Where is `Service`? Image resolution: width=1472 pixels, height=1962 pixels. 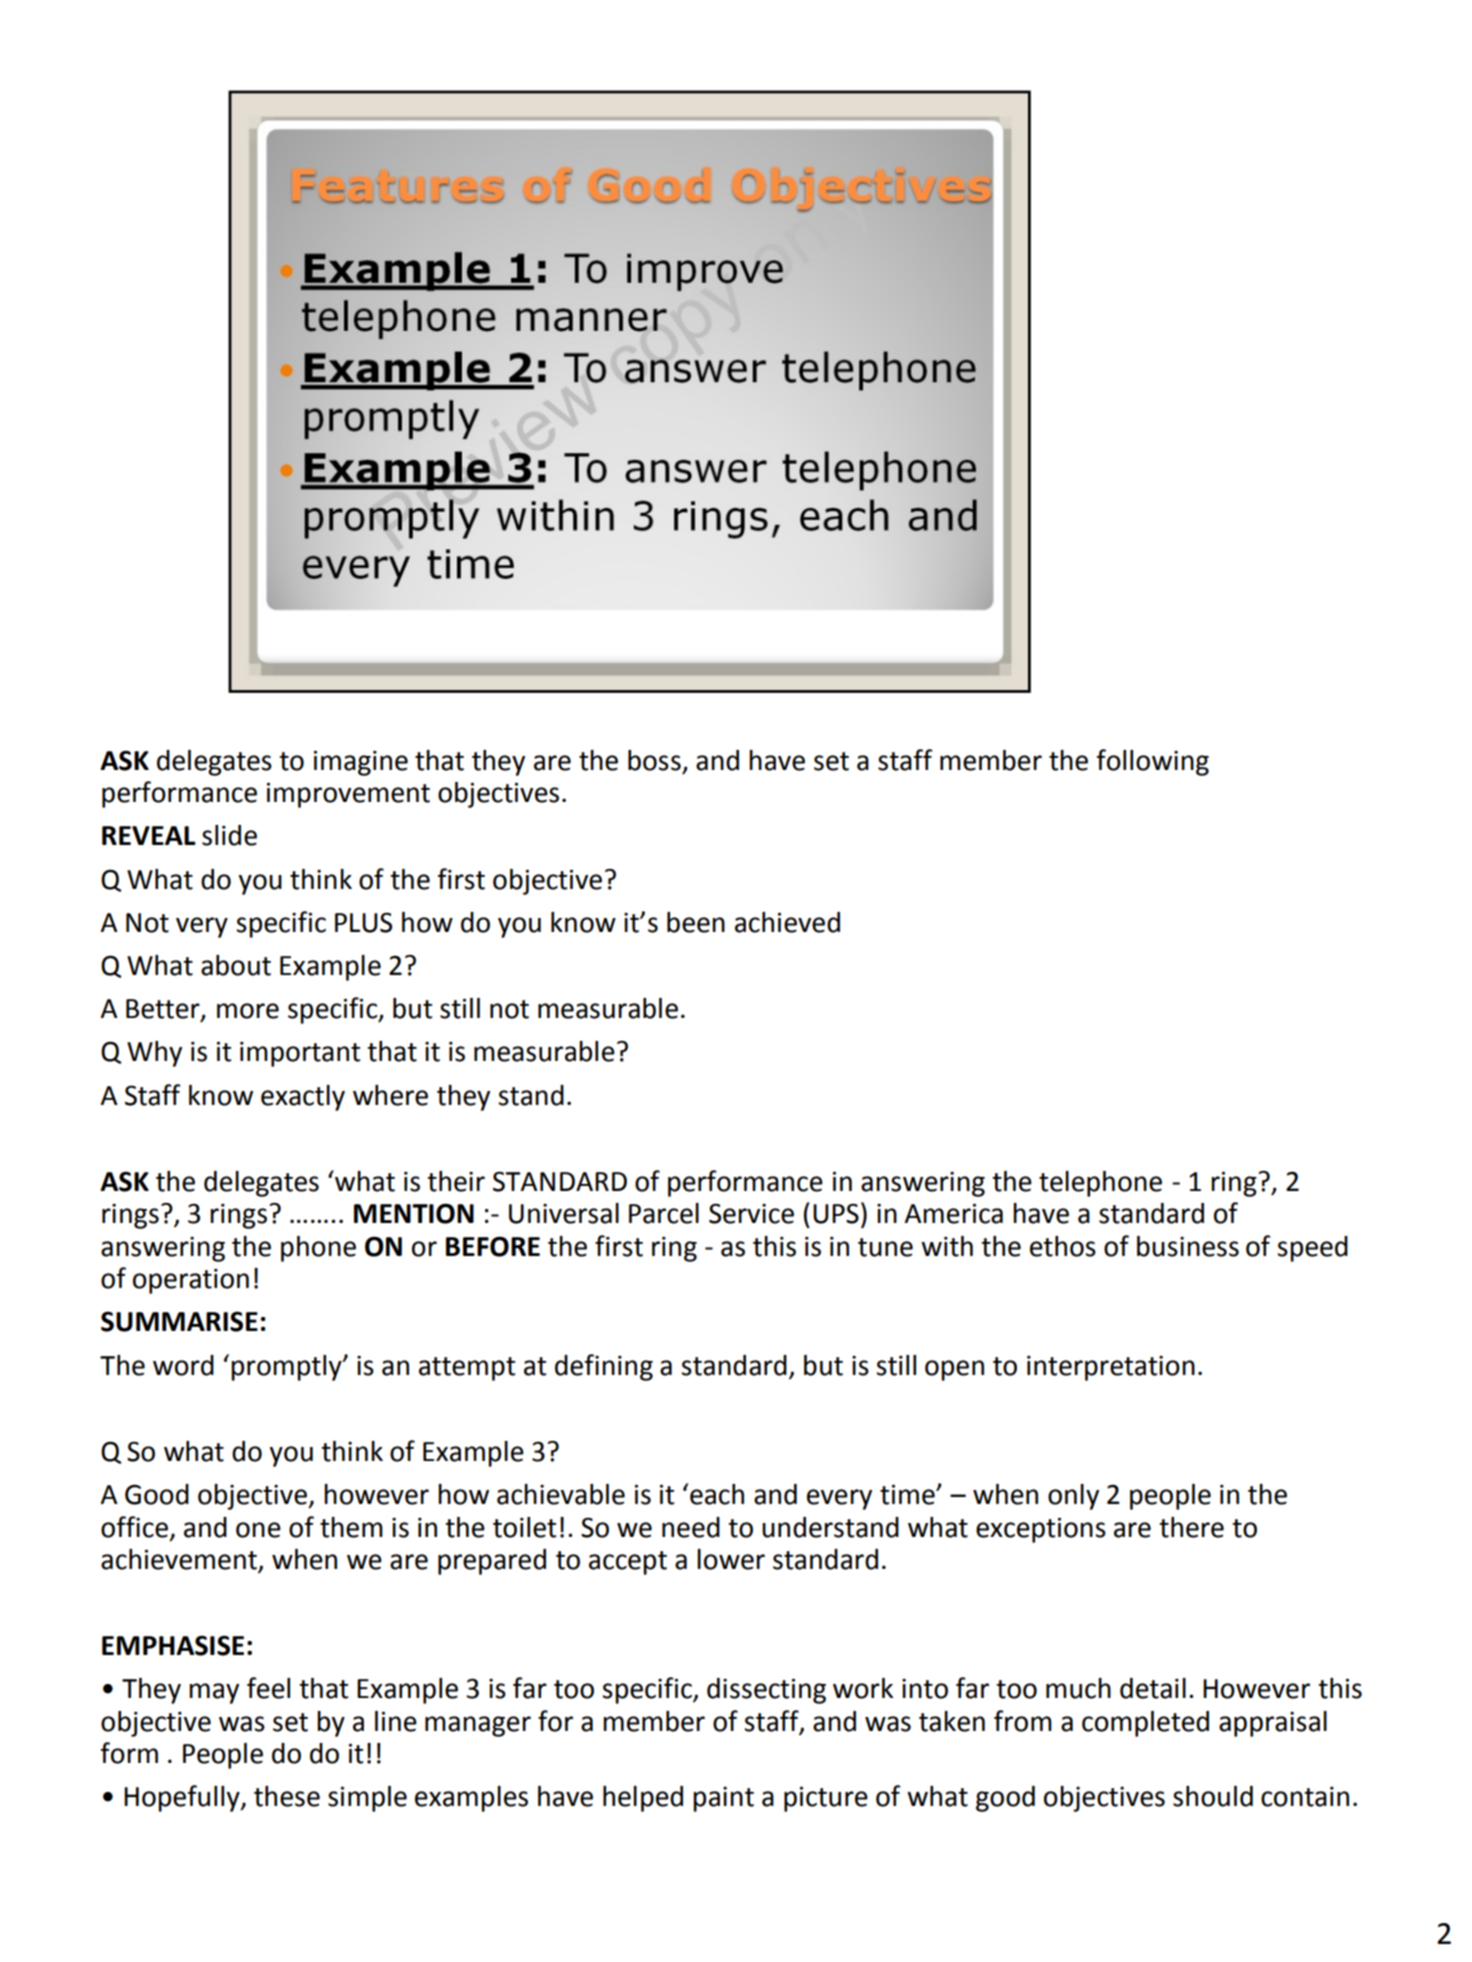 Service is located at coordinates (751, 1213).
